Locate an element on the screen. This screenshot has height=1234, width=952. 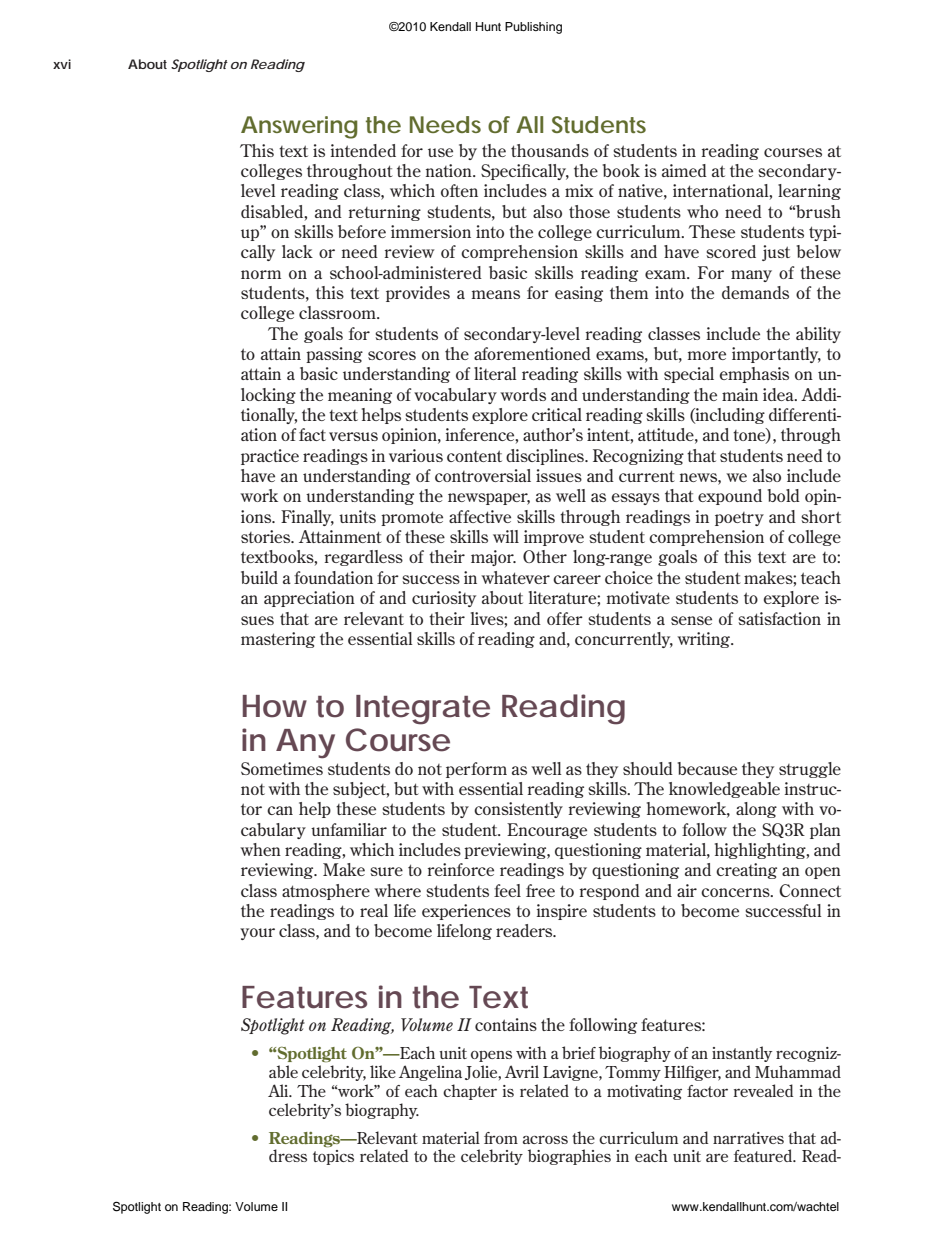
Answering is located at coordinates (299, 127).
